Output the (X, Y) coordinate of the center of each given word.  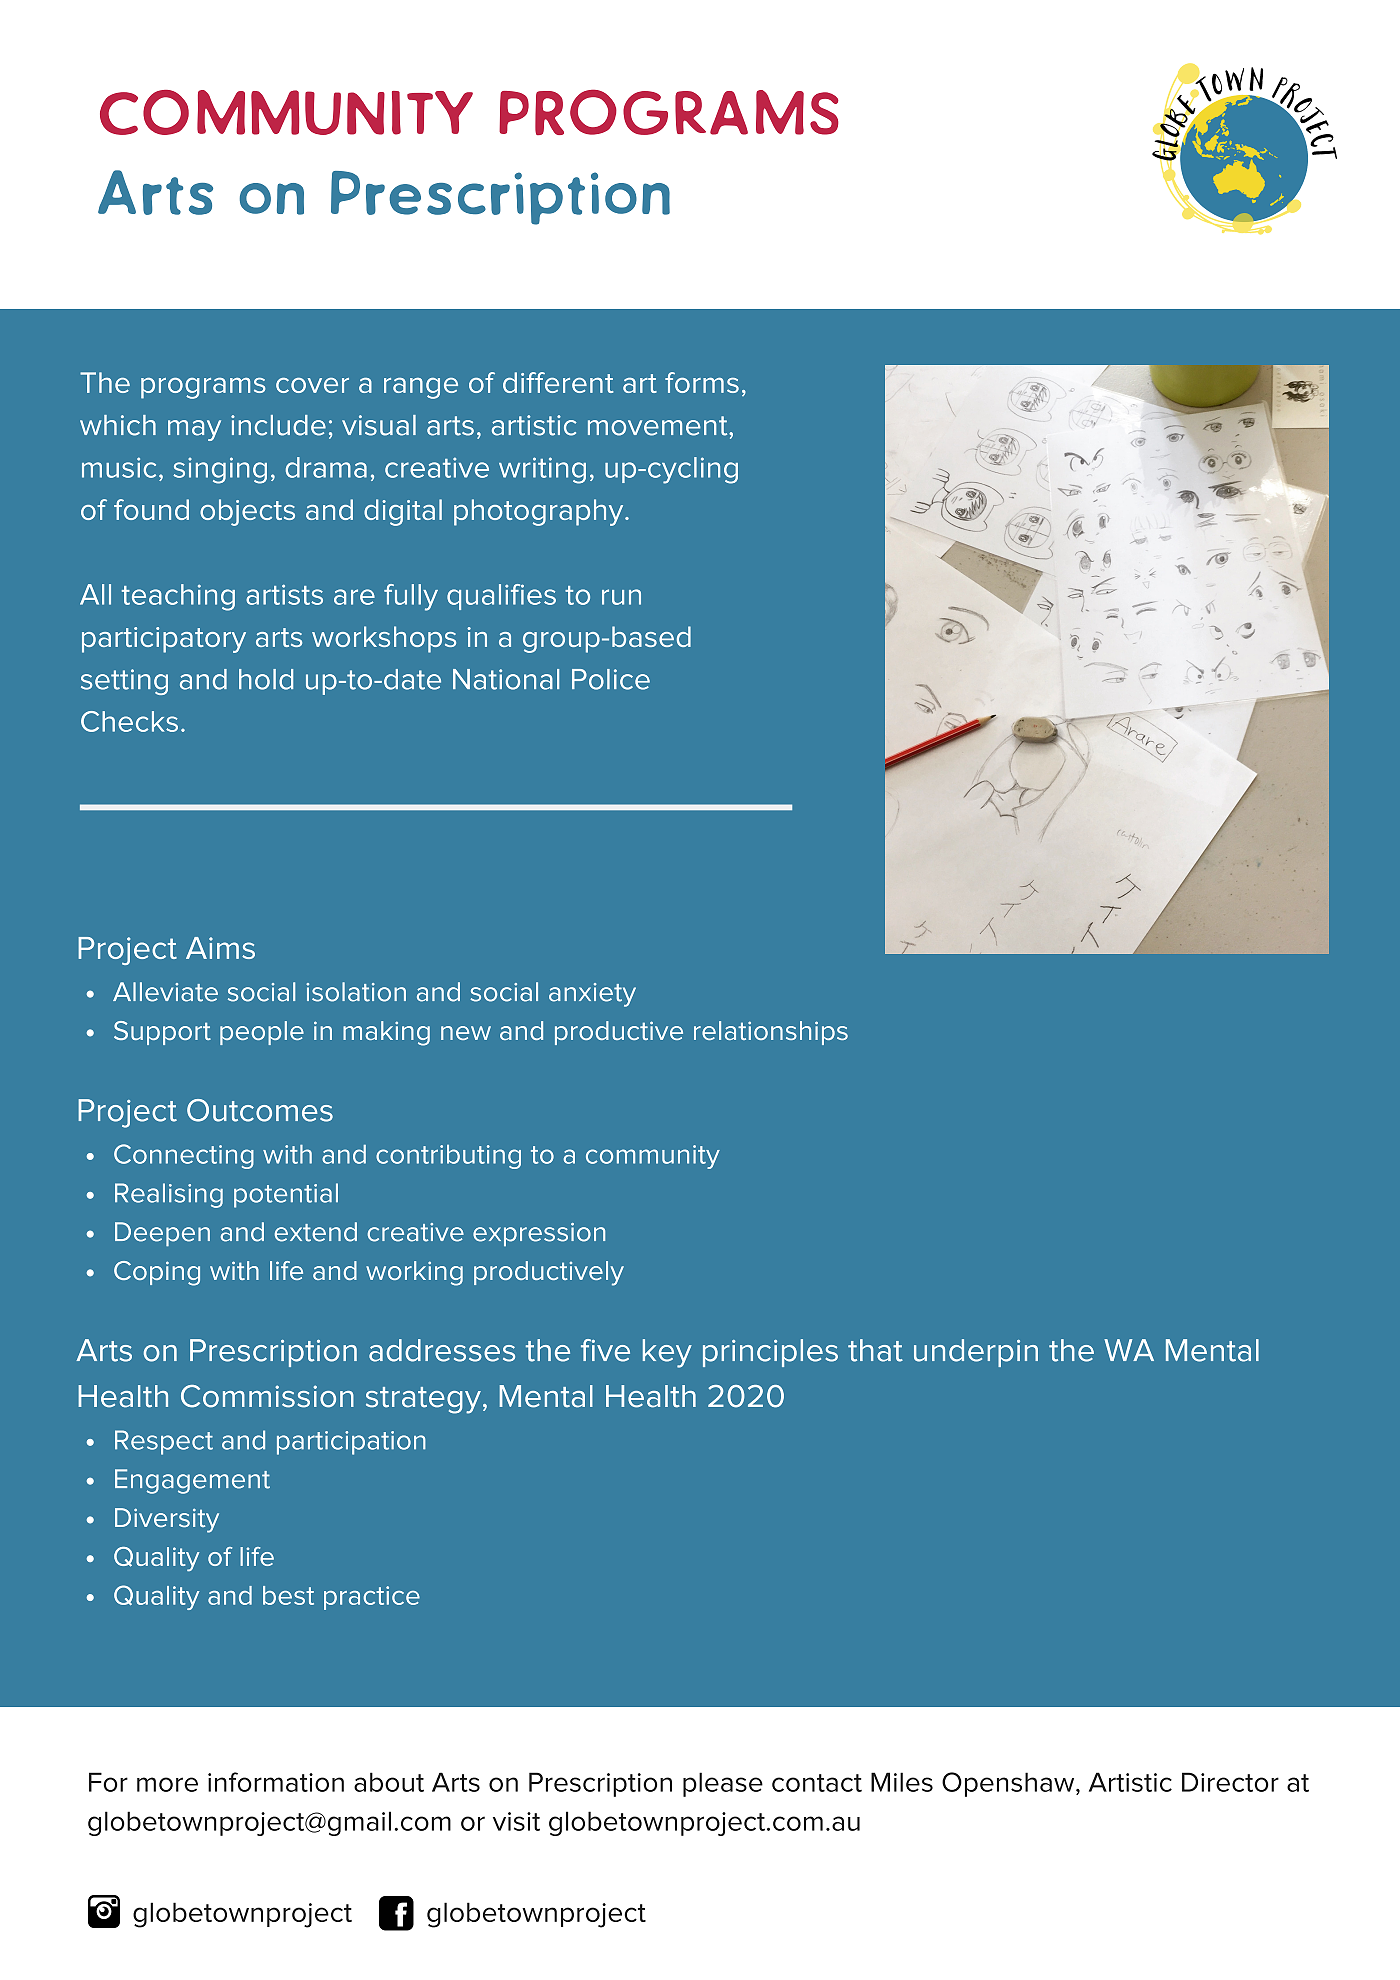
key (667, 1353)
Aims (220, 948)
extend (315, 1232)
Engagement (192, 1481)
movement (659, 426)
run (621, 597)
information (276, 1782)
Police (611, 679)
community (653, 1157)
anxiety (592, 995)
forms (702, 382)
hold (266, 679)
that (875, 1350)
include (278, 425)
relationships (771, 1033)
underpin (976, 1353)
